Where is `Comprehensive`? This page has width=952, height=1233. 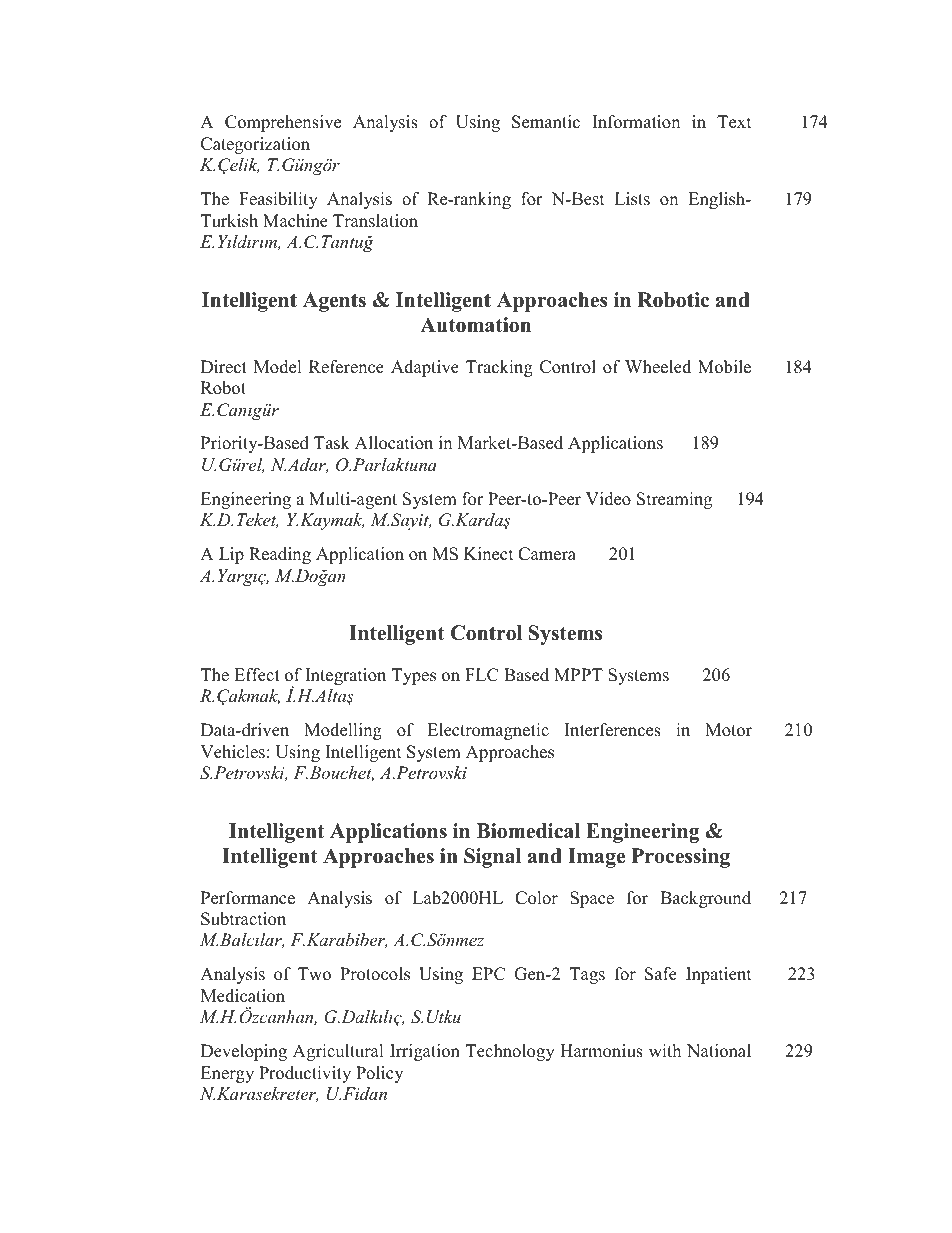
Comprehensive is located at coordinates (283, 123).
